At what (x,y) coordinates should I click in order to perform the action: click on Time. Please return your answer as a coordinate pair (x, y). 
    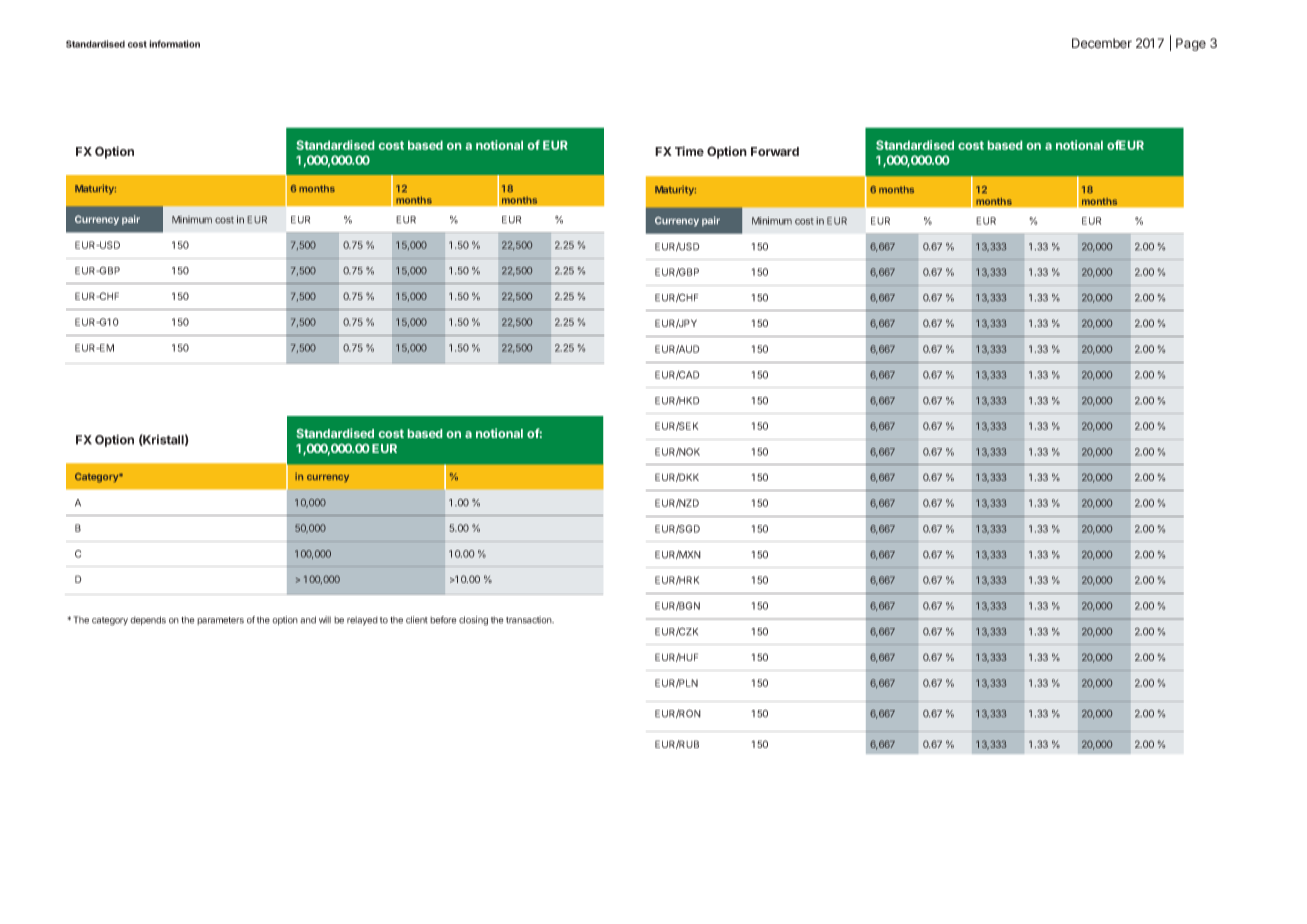
    Looking at the image, I should click on (689, 151).
